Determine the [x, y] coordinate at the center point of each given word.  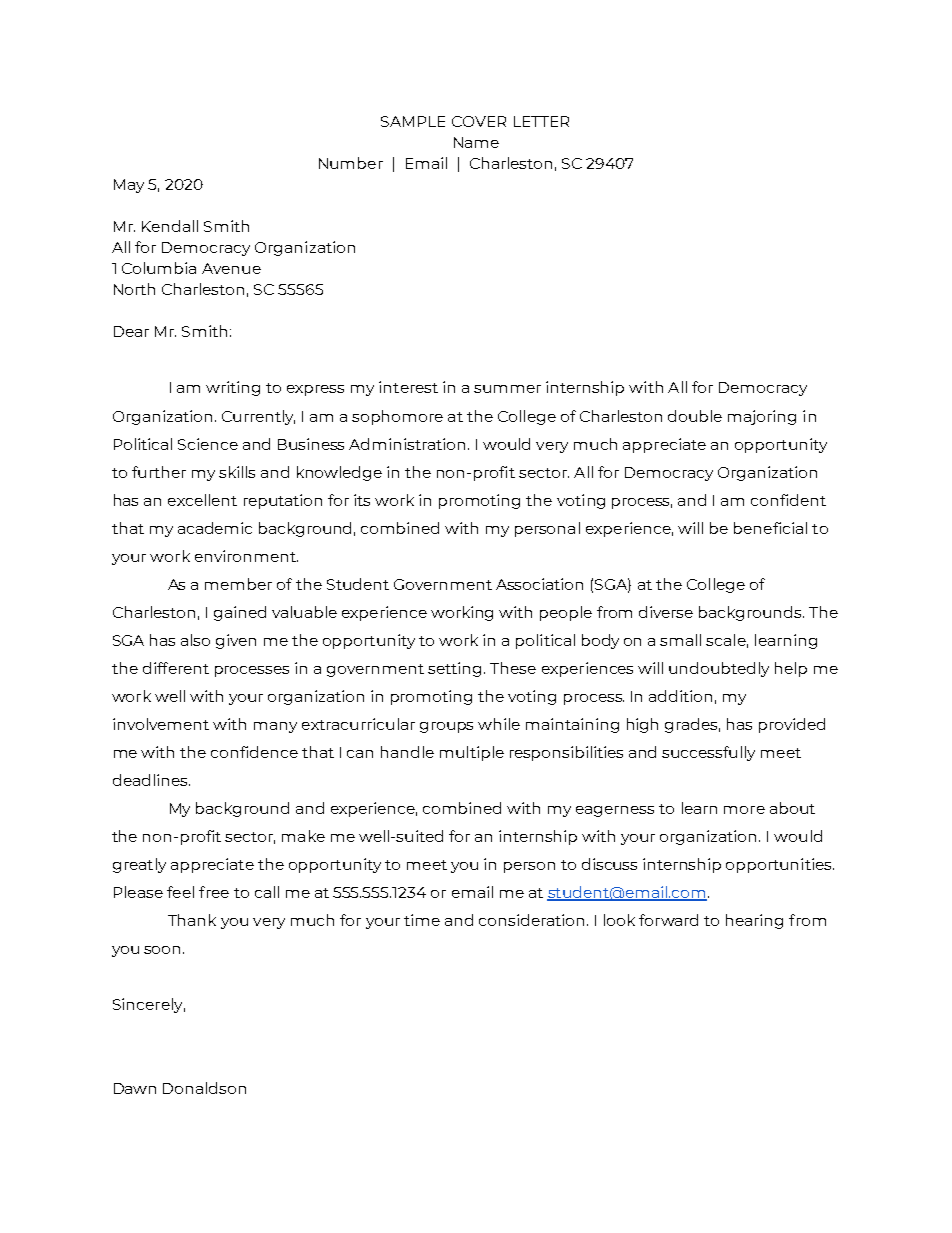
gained [240, 613]
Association [539, 584]
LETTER [541, 121]
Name [476, 142]
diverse [666, 612]
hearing [754, 921]
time [422, 920]
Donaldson [204, 1088]
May [129, 186]
